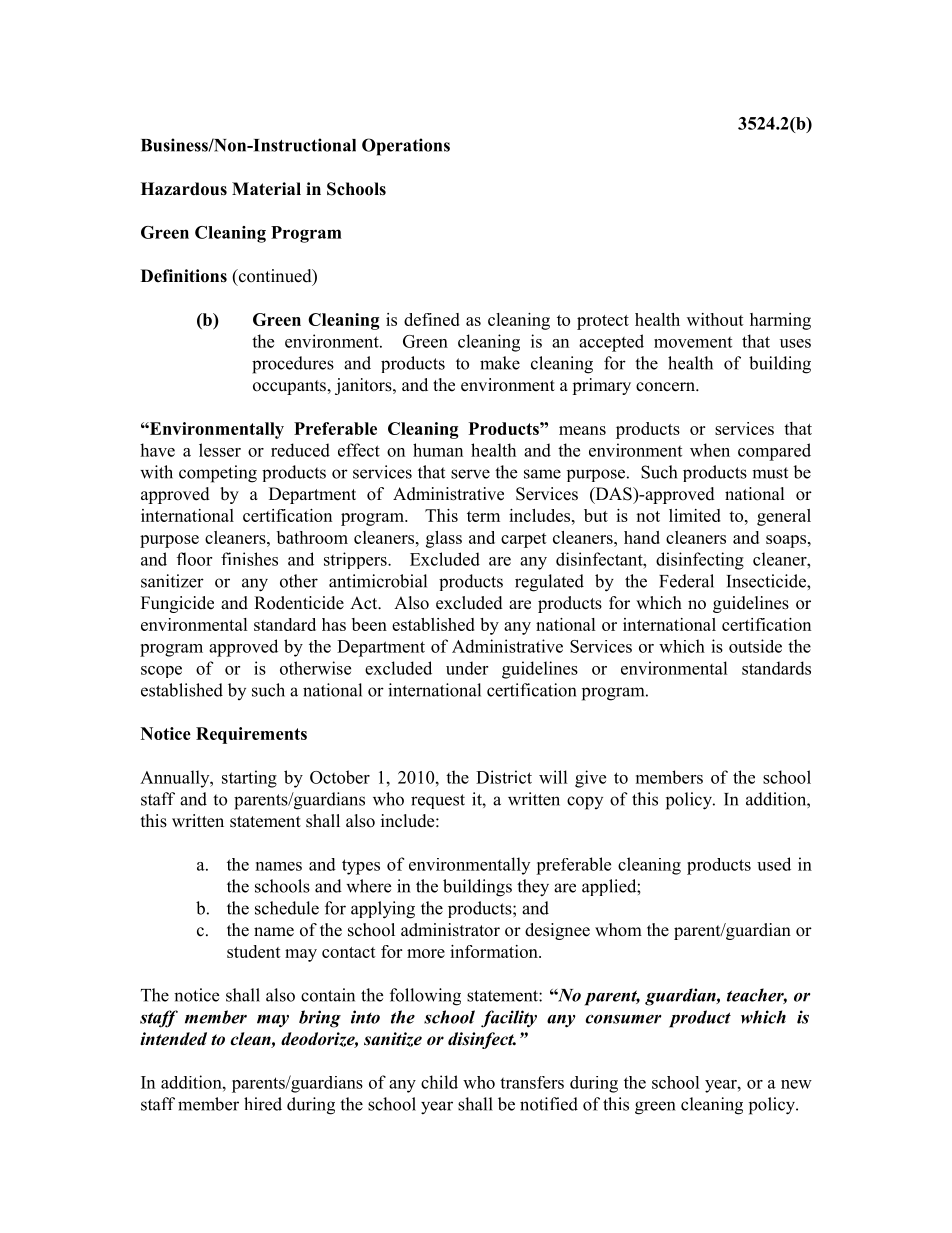 The width and height of the document is (952, 1233). Describe the element at coordinates (406, 147) in the document. I see `Operations` at that location.
